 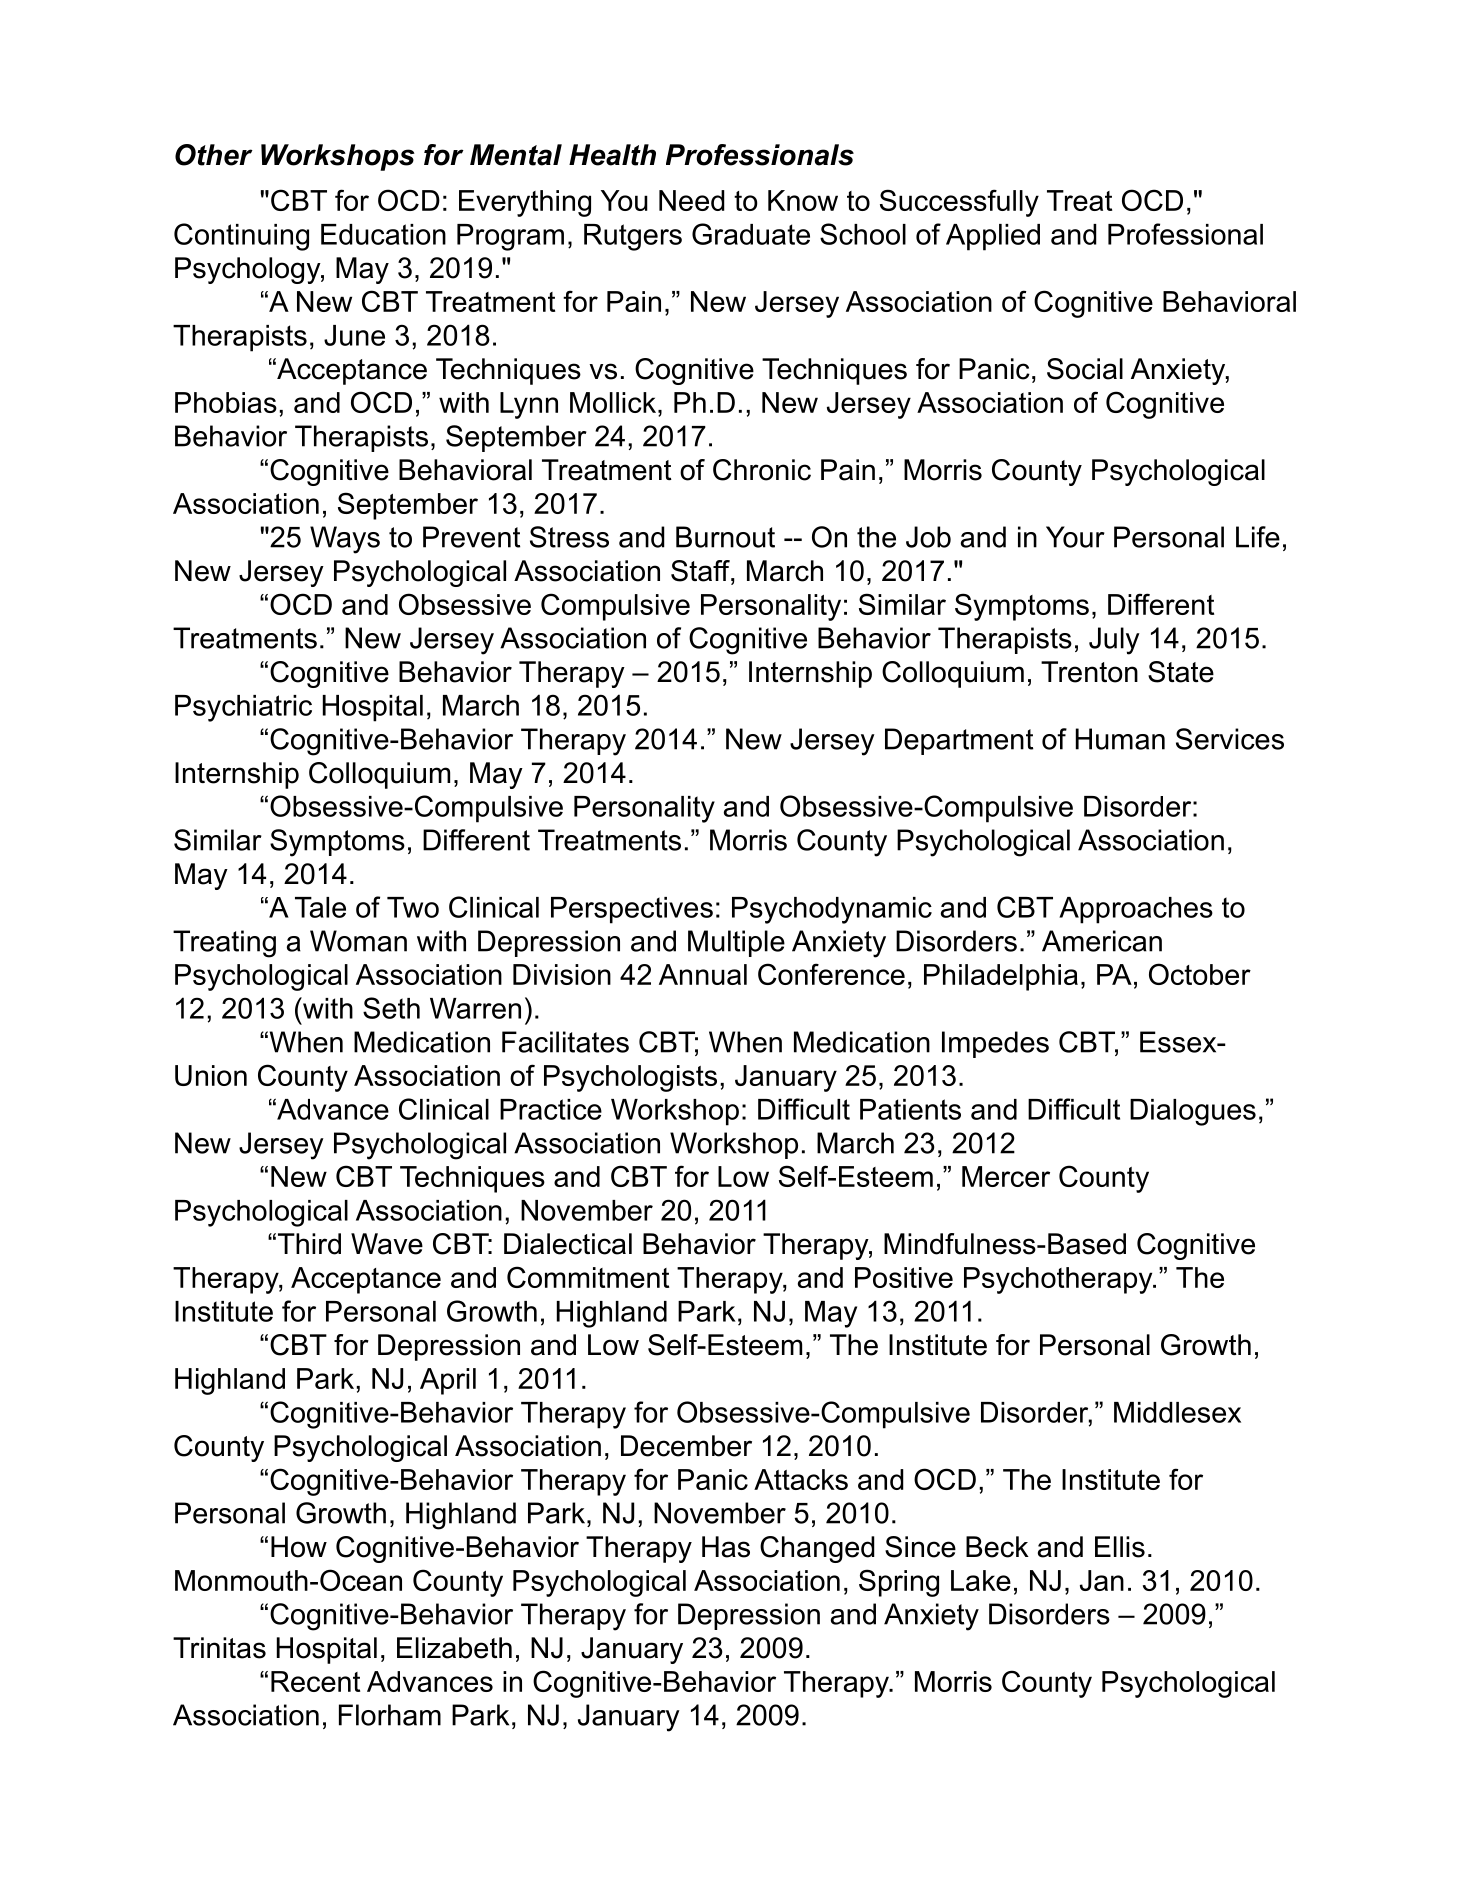 I want to click on Applied, so click(x=993, y=237).
